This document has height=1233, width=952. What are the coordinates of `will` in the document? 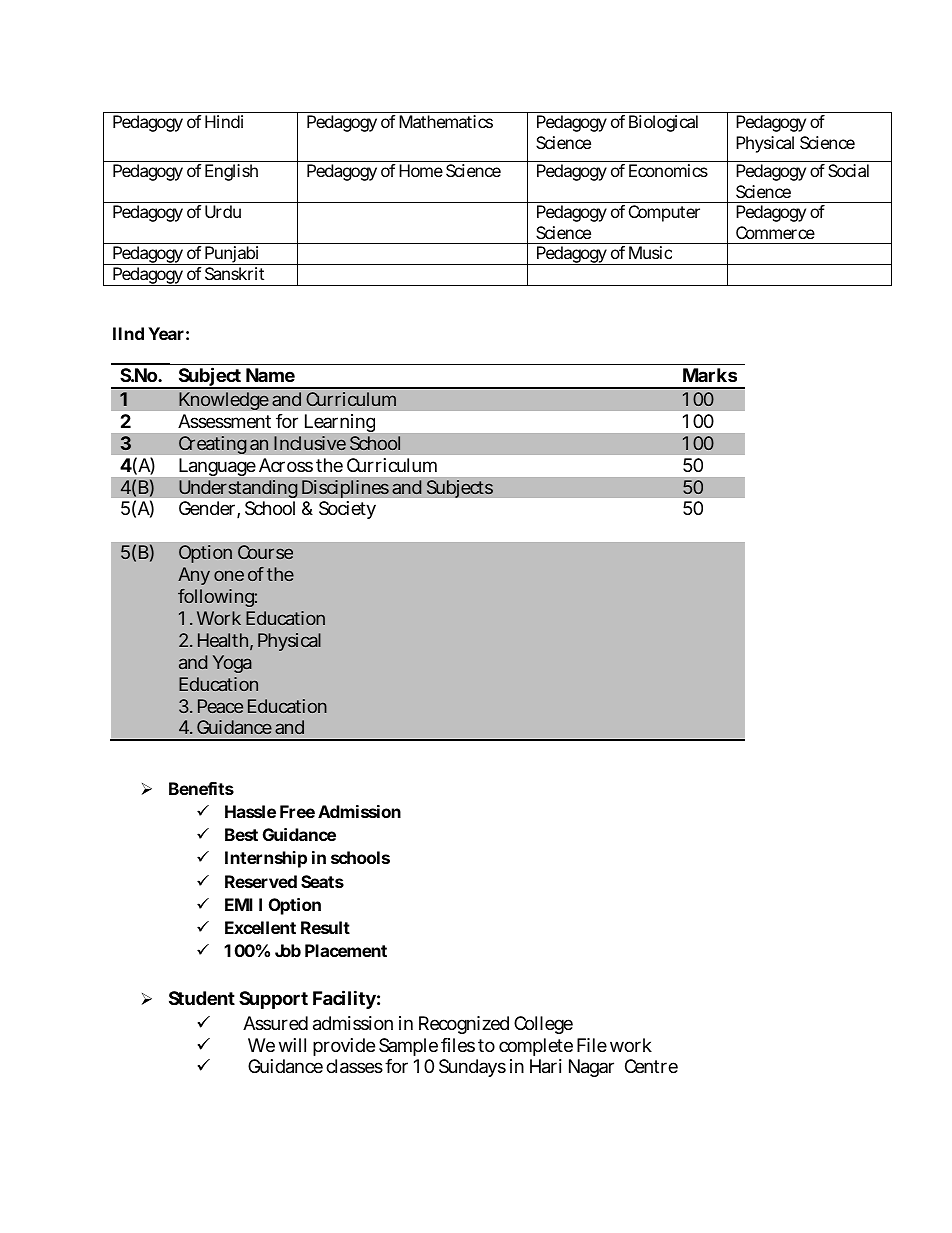 It's located at (292, 1045).
